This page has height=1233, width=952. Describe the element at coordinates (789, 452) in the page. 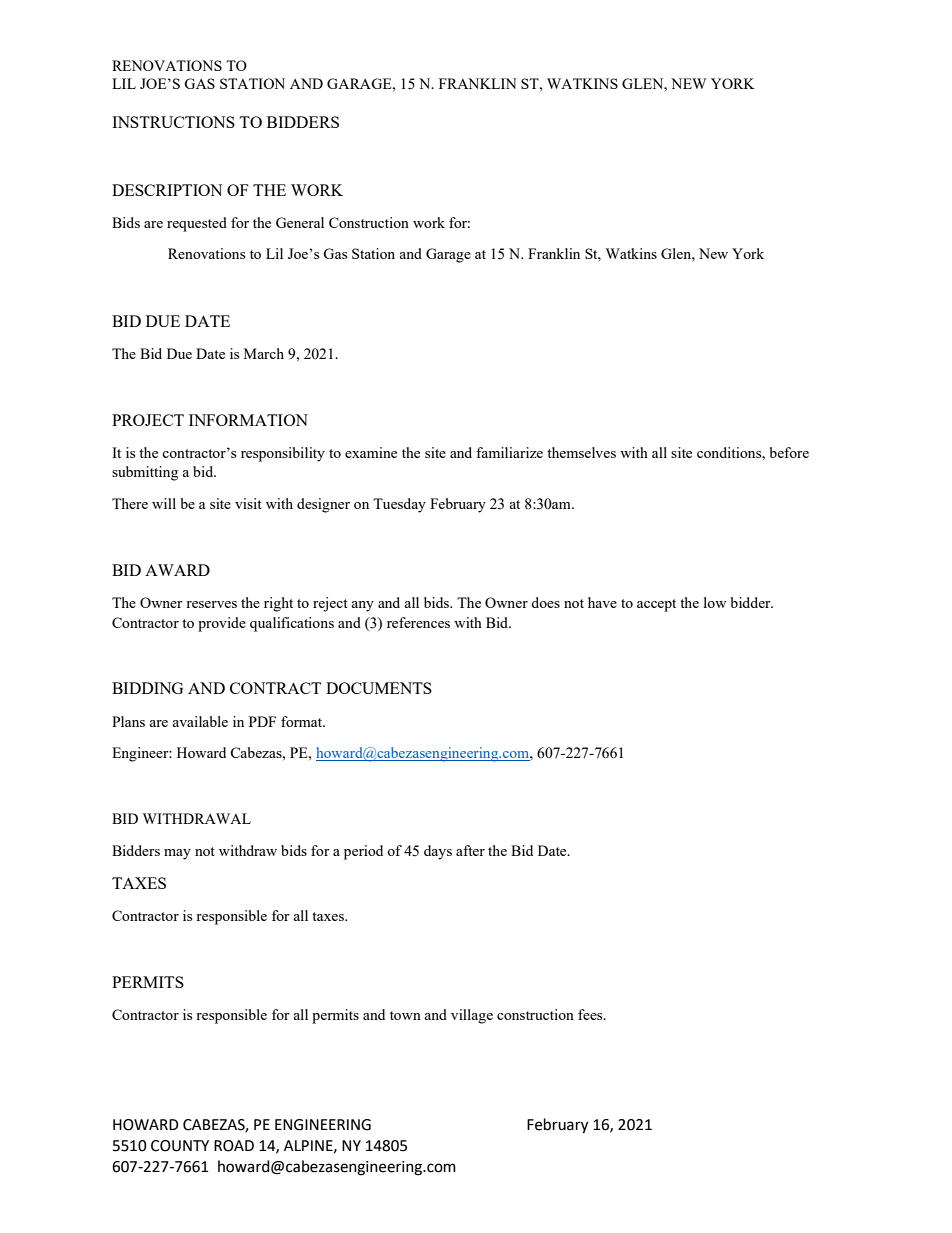

I see `before` at that location.
